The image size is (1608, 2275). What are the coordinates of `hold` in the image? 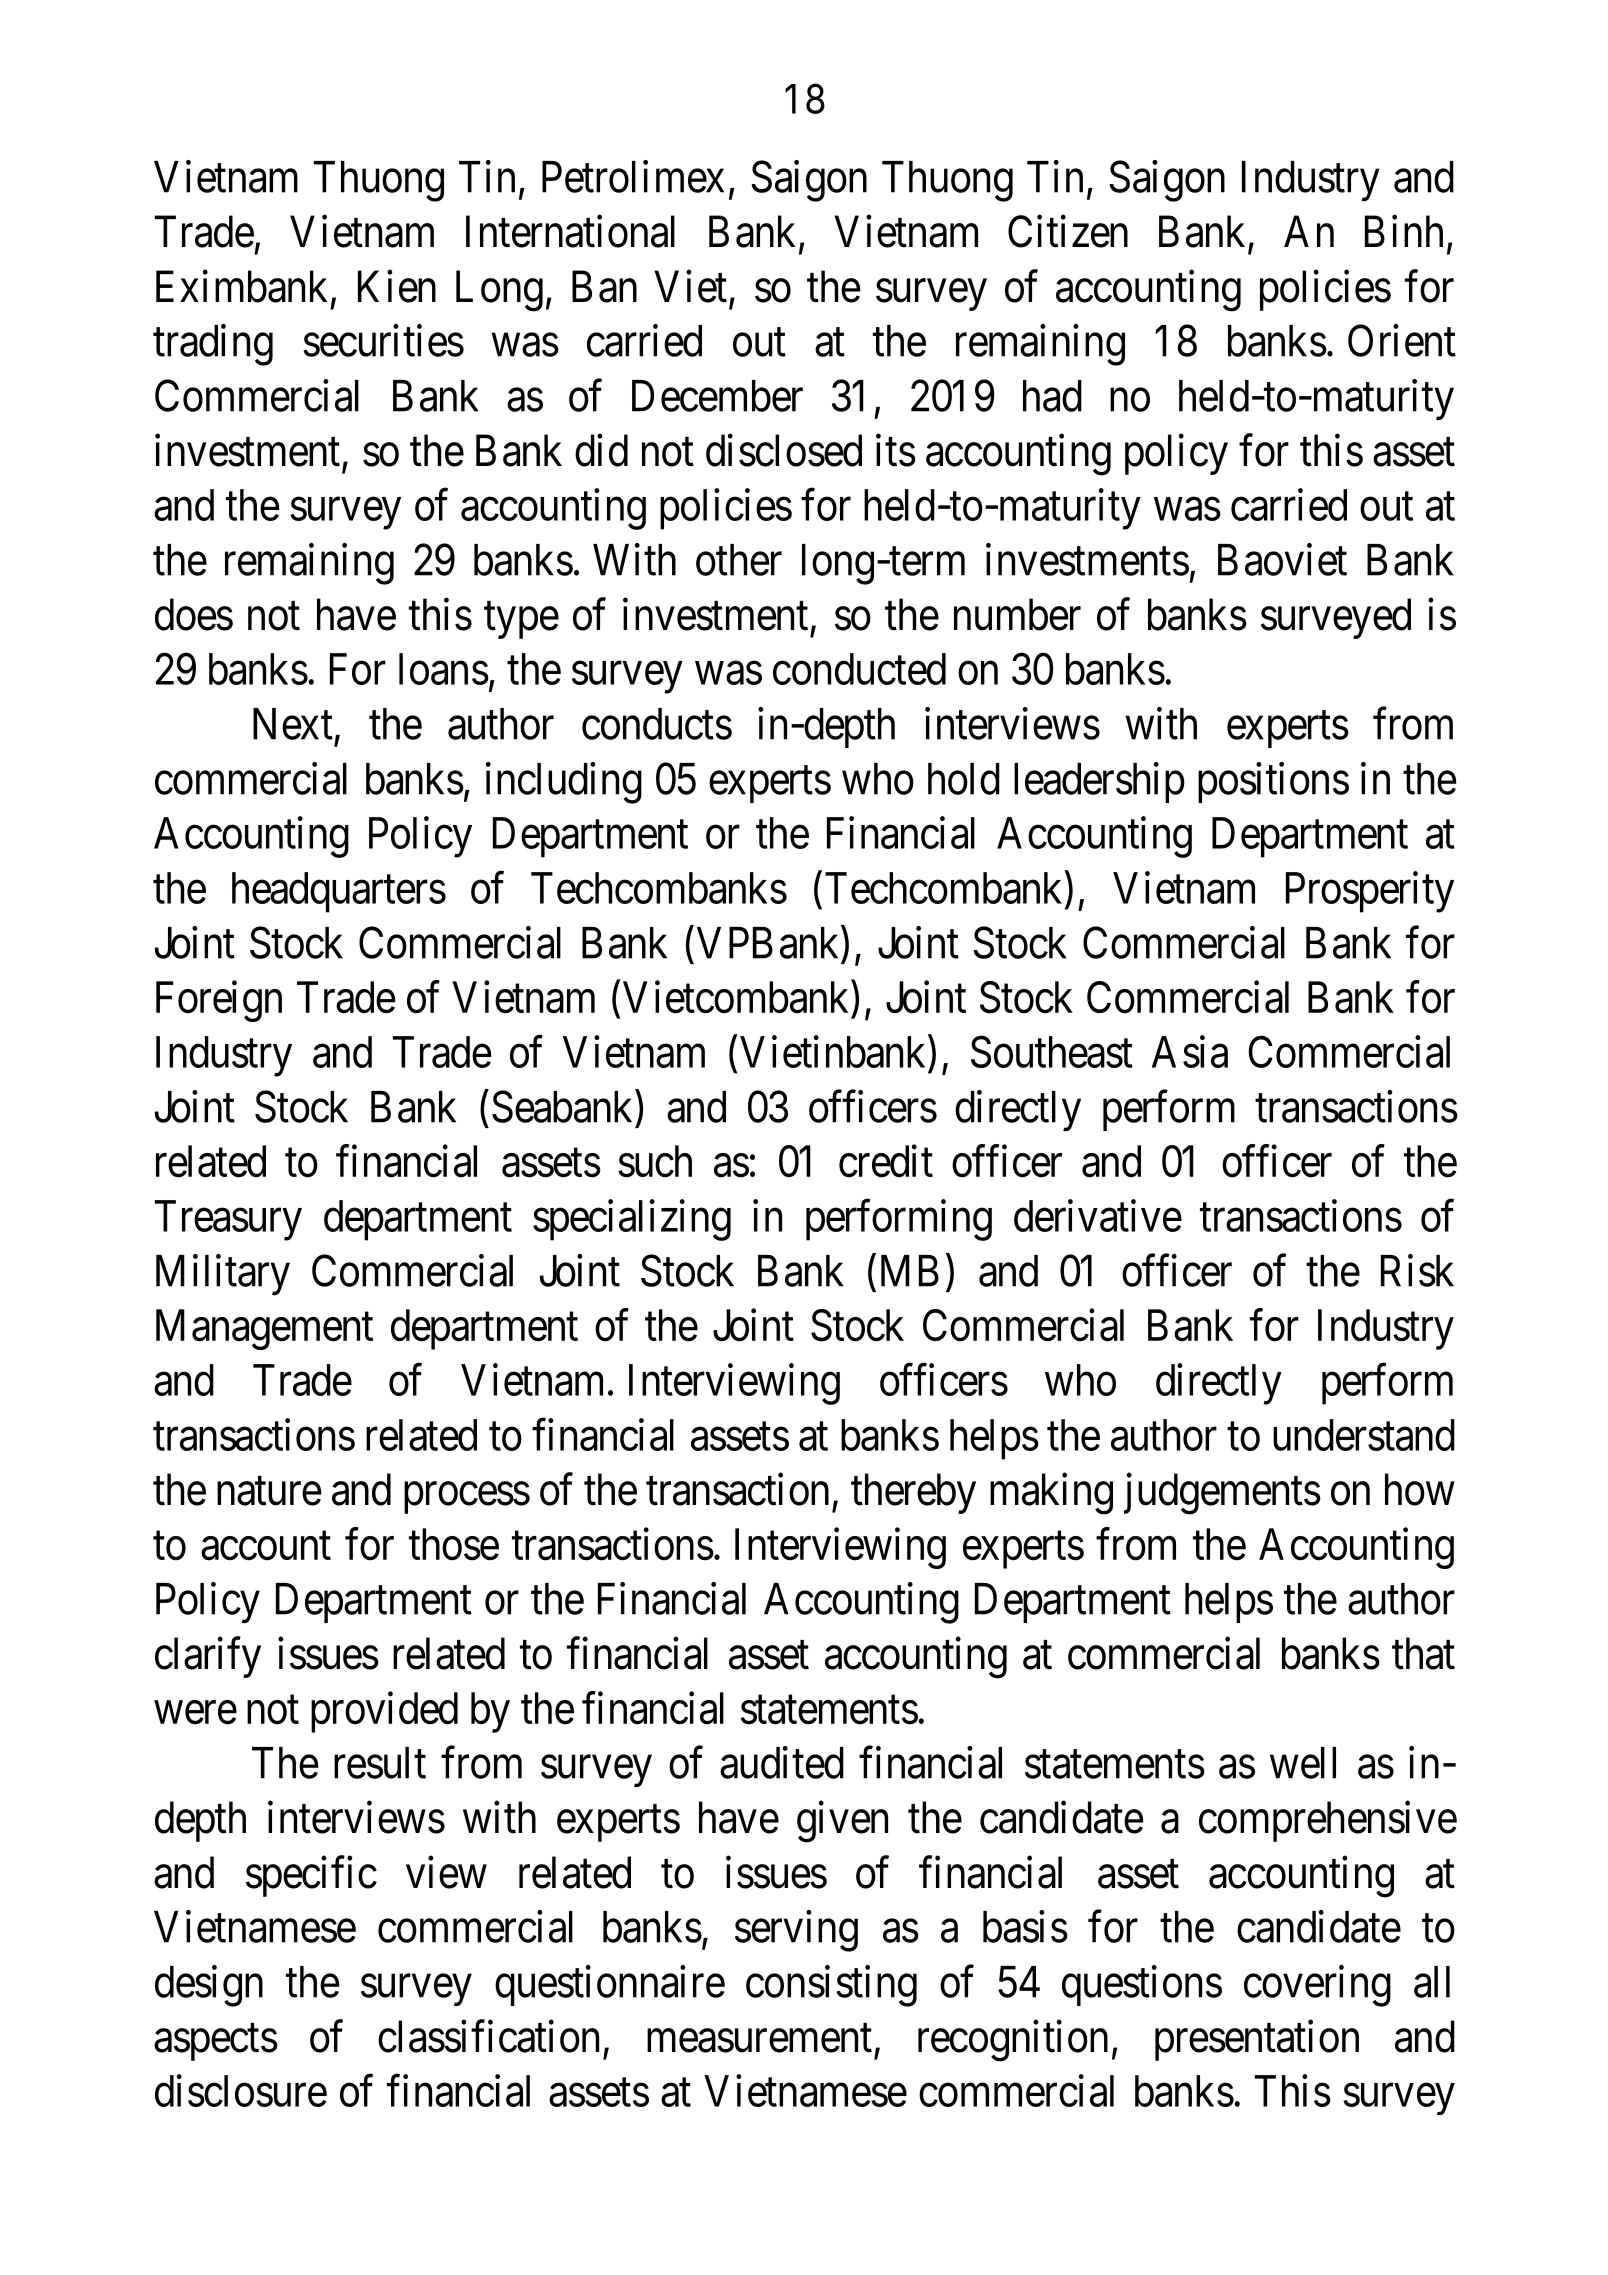 It's located at (964, 779).
